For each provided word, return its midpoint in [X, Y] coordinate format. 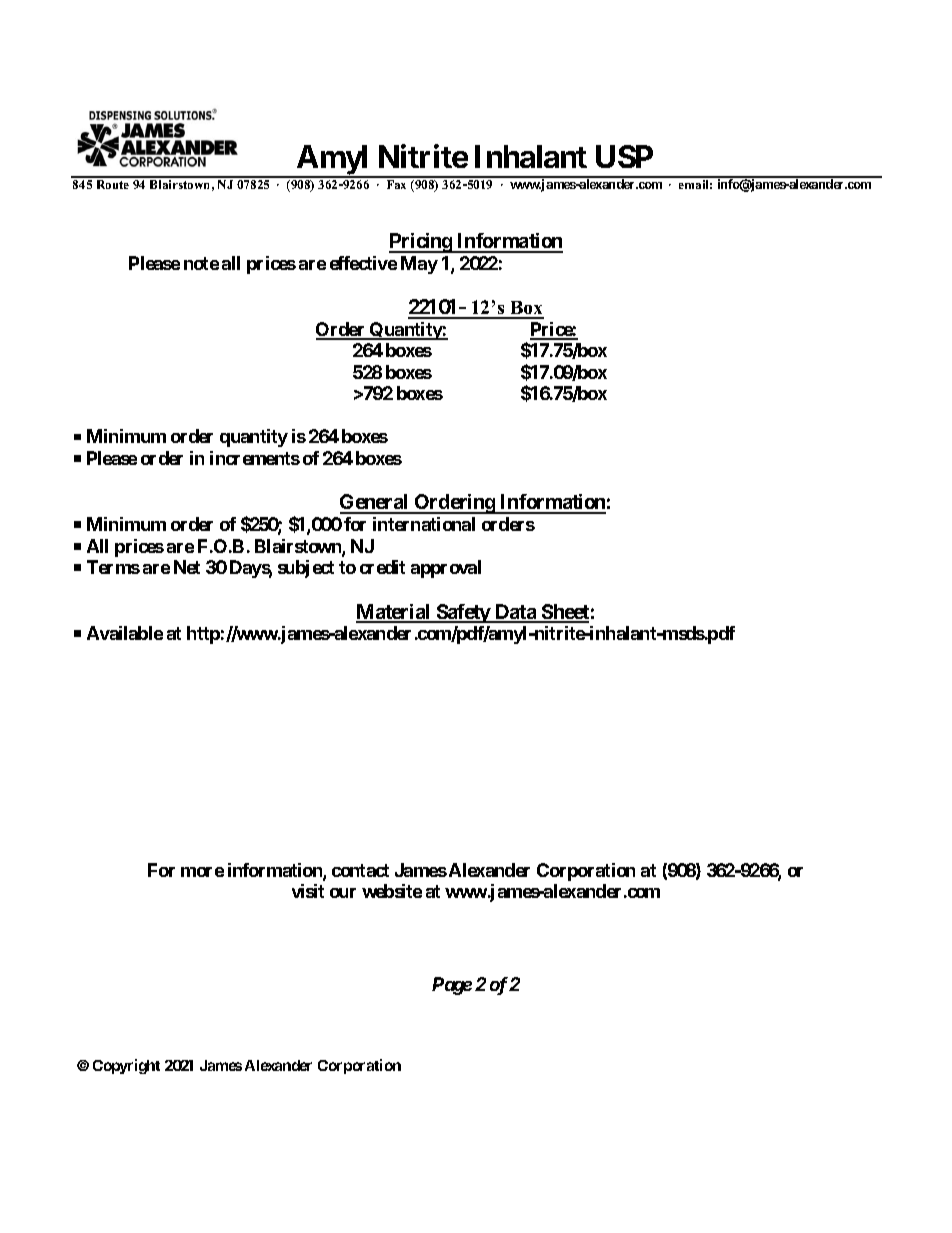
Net [187, 567]
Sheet [564, 613]
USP [624, 156]
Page [452, 986]
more [202, 872]
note [201, 263]
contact [360, 870]
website [392, 891]
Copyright [126, 1066]
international [424, 524]
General [375, 503]
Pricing [421, 243]
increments [255, 458]
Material [394, 613]
